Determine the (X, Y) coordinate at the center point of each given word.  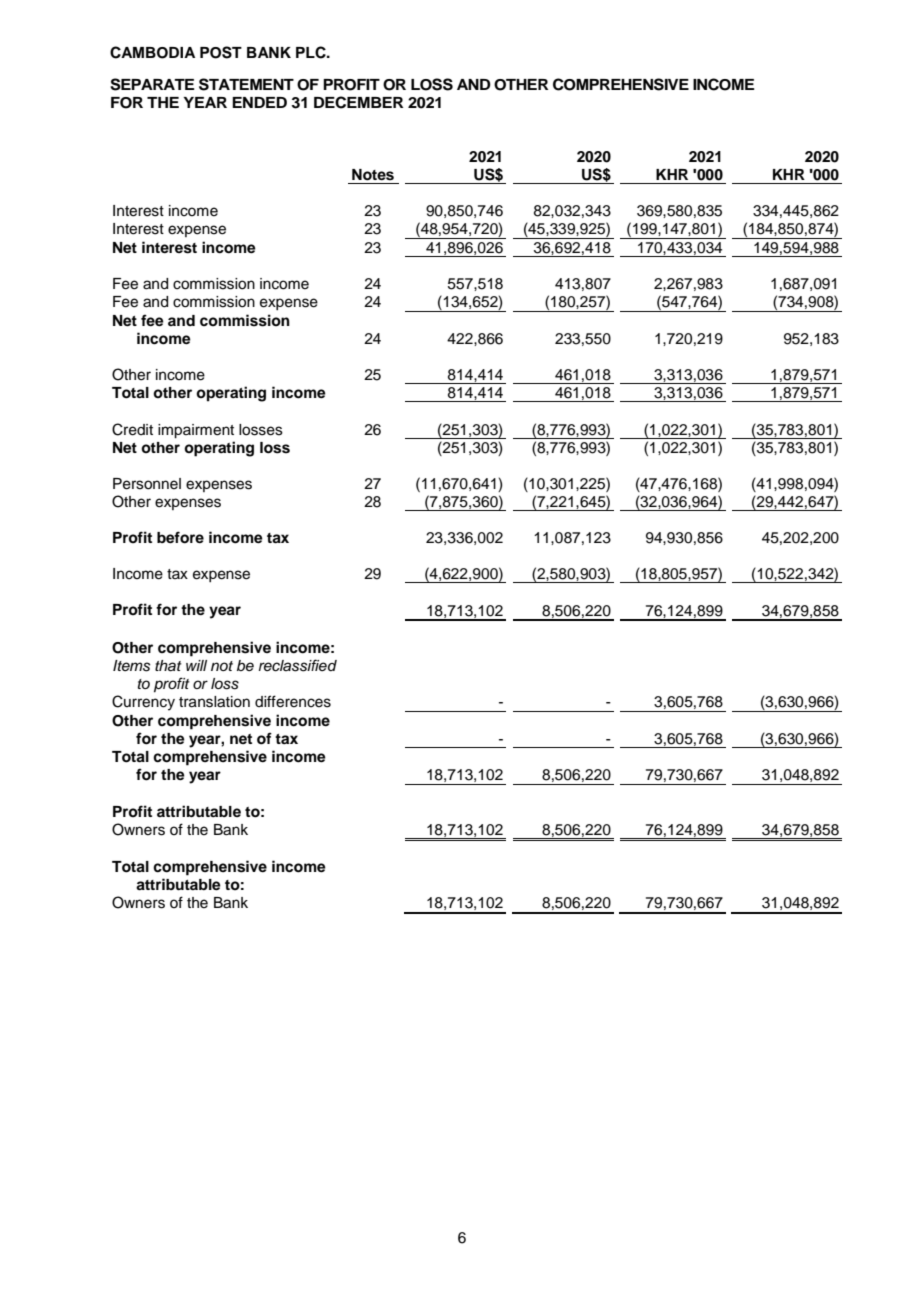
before (180, 537)
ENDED (259, 102)
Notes (373, 175)
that (168, 666)
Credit (132, 429)
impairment (196, 431)
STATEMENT (246, 84)
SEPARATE (152, 84)
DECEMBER (358, 102)
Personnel (147, 484)
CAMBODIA (152, 52)
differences (293, 701)
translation (214, 702)
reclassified (298, 665)
